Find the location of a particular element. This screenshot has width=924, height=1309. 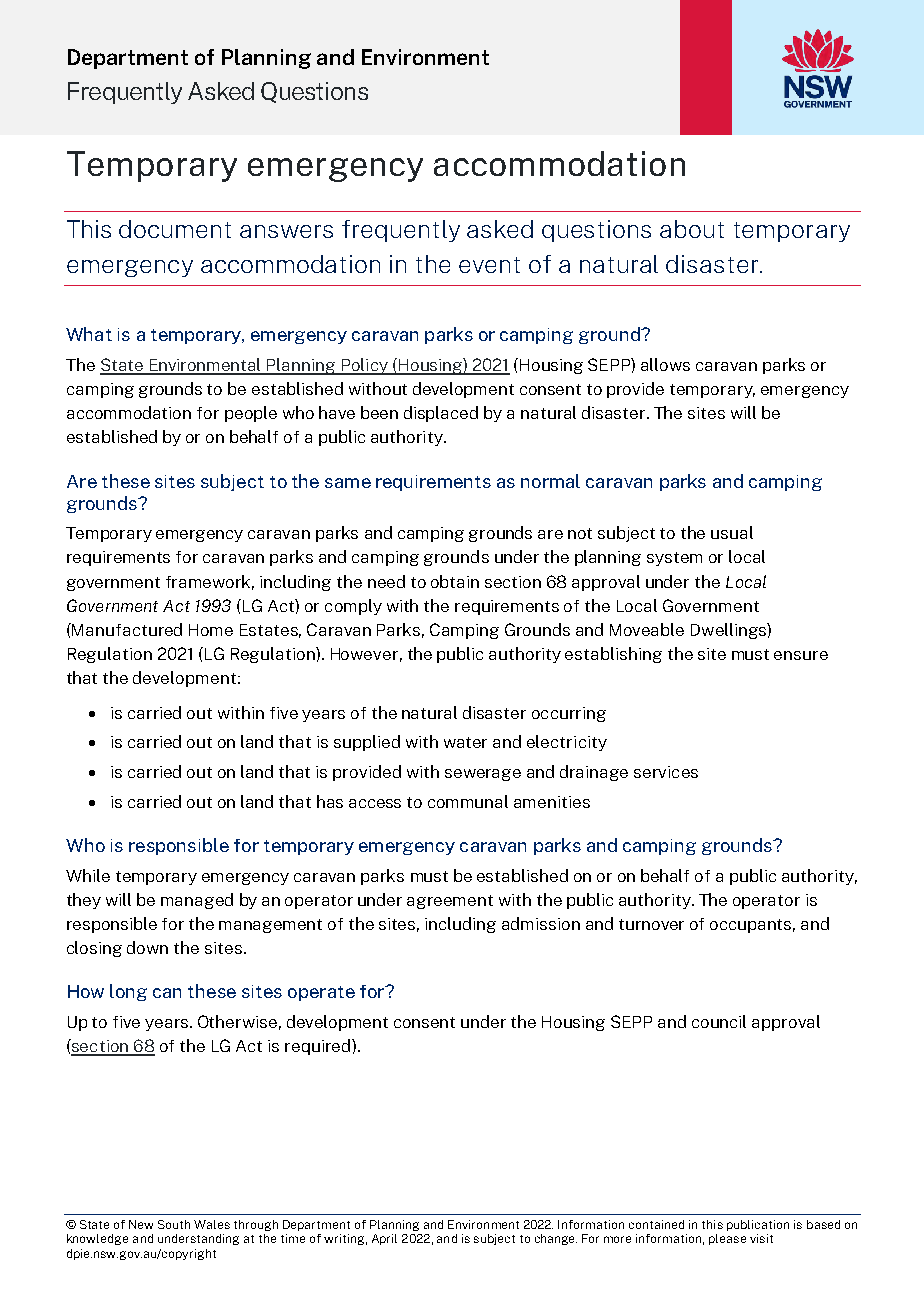

document is located at coordinates (175, 229).
